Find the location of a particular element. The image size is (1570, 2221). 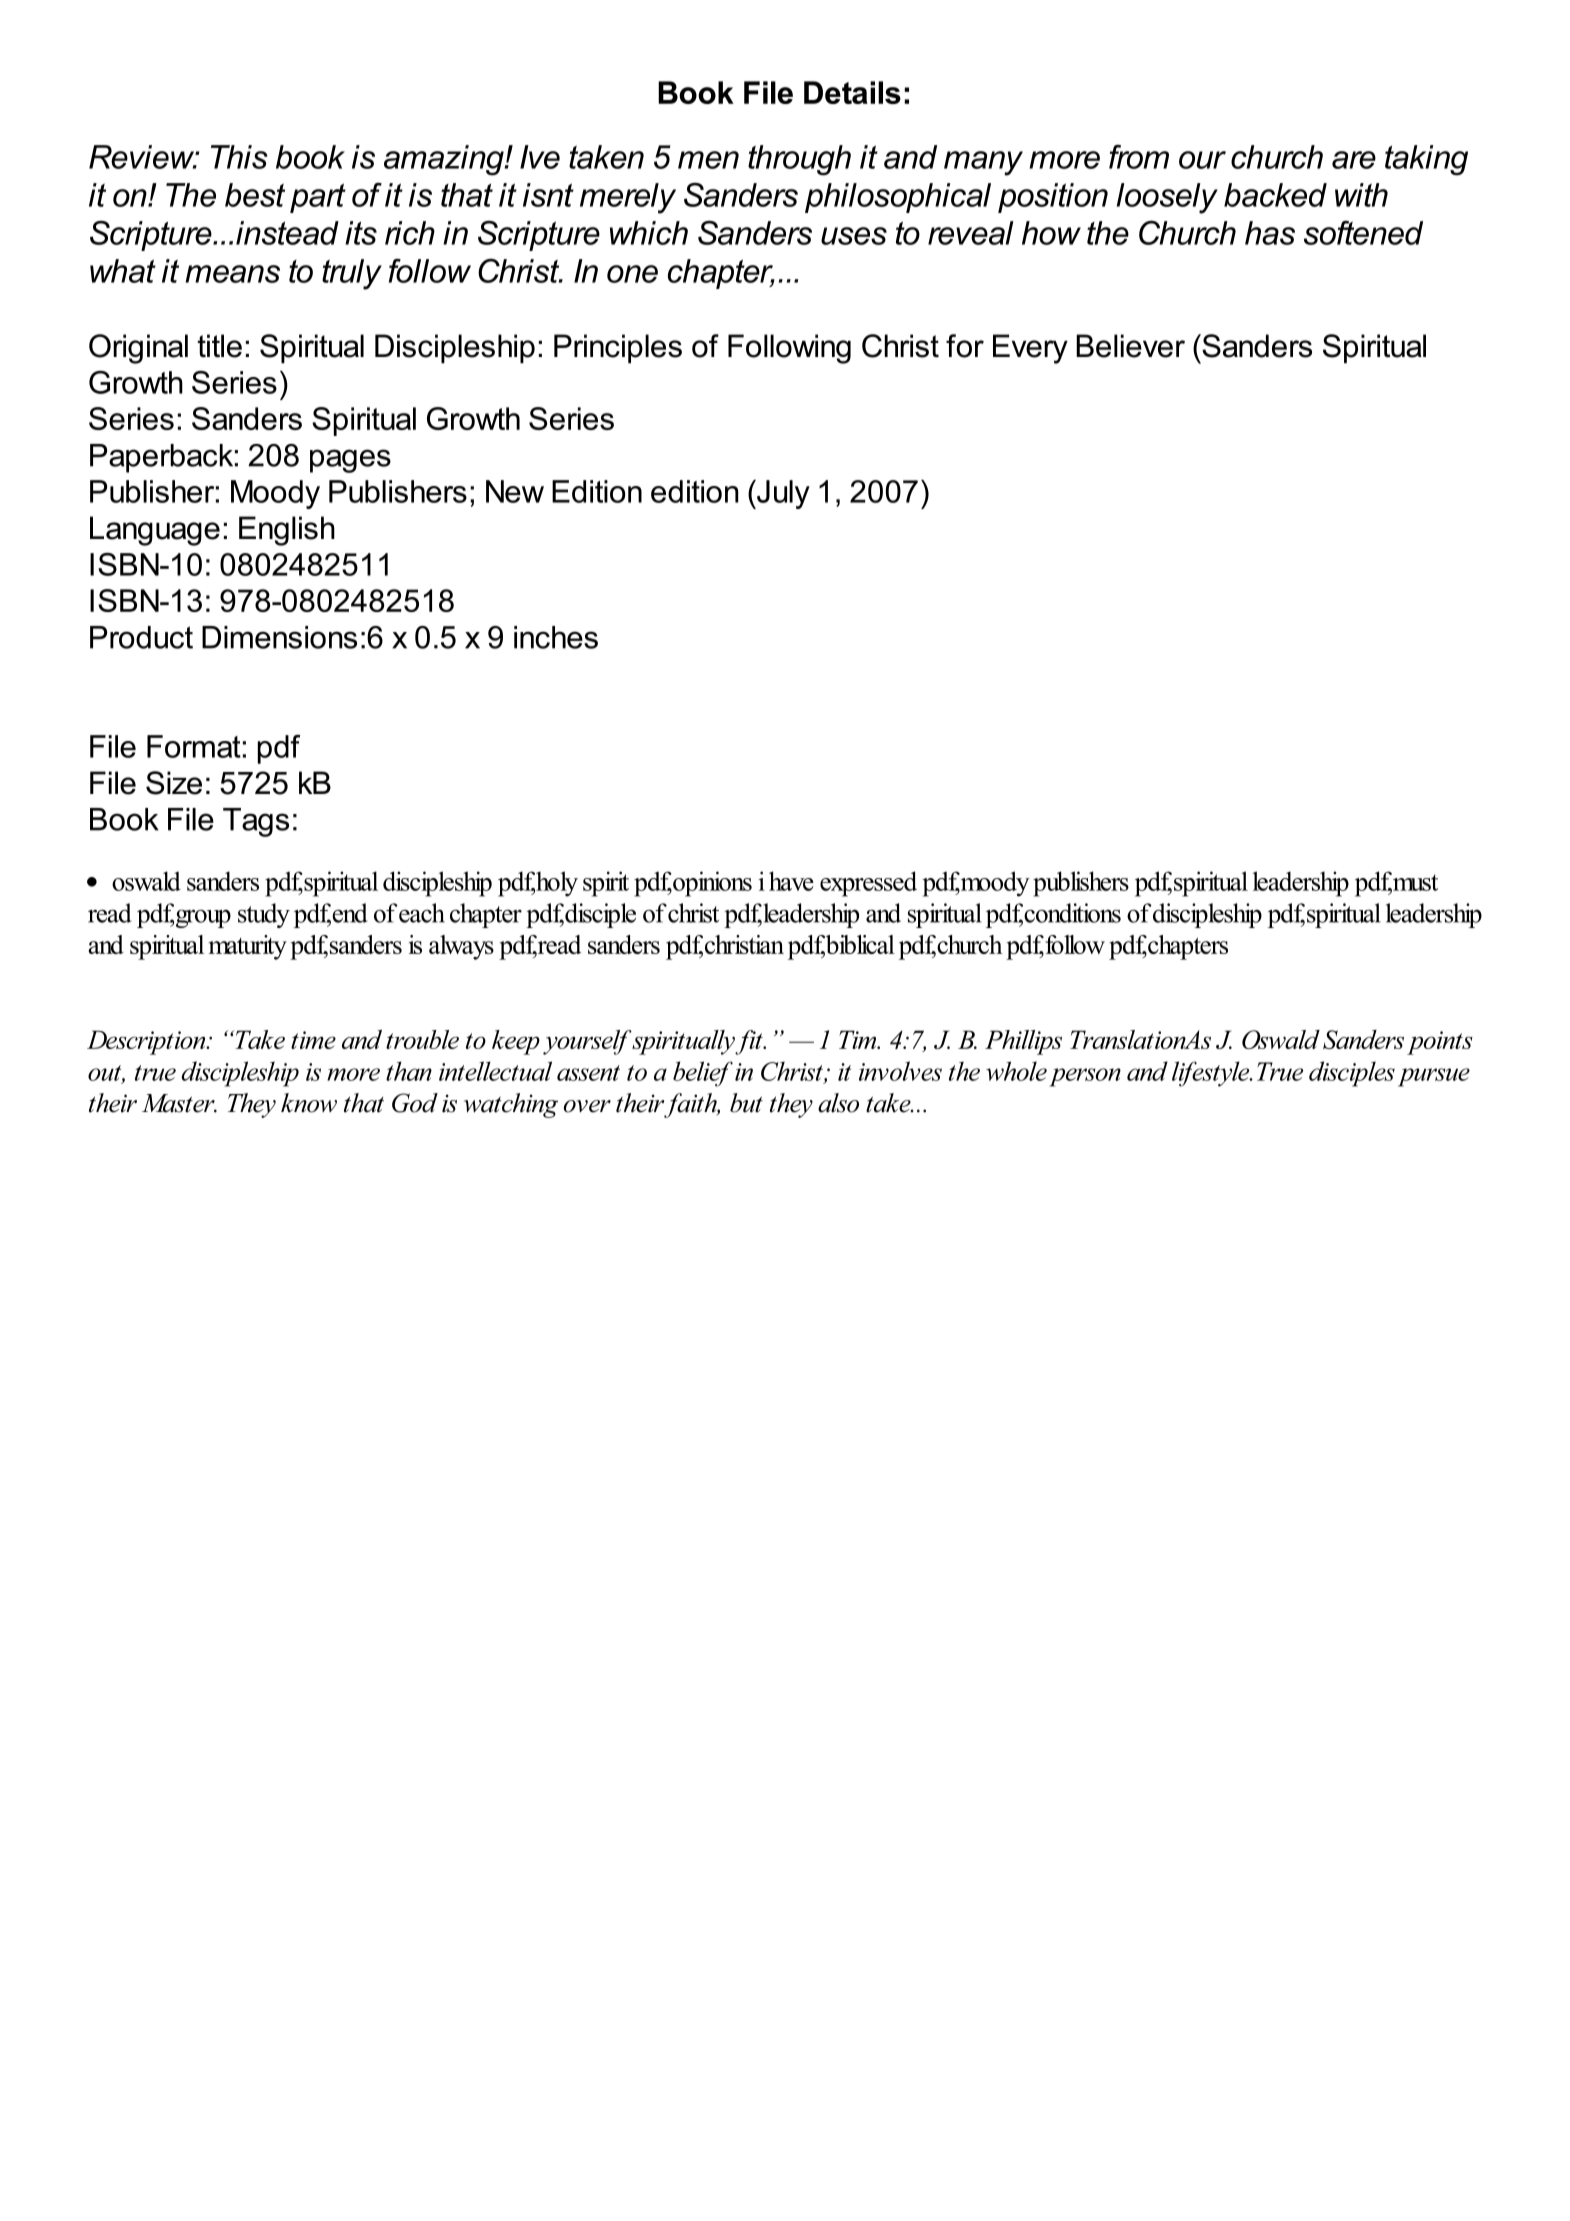

pages is located at coordinates (350, 461).
